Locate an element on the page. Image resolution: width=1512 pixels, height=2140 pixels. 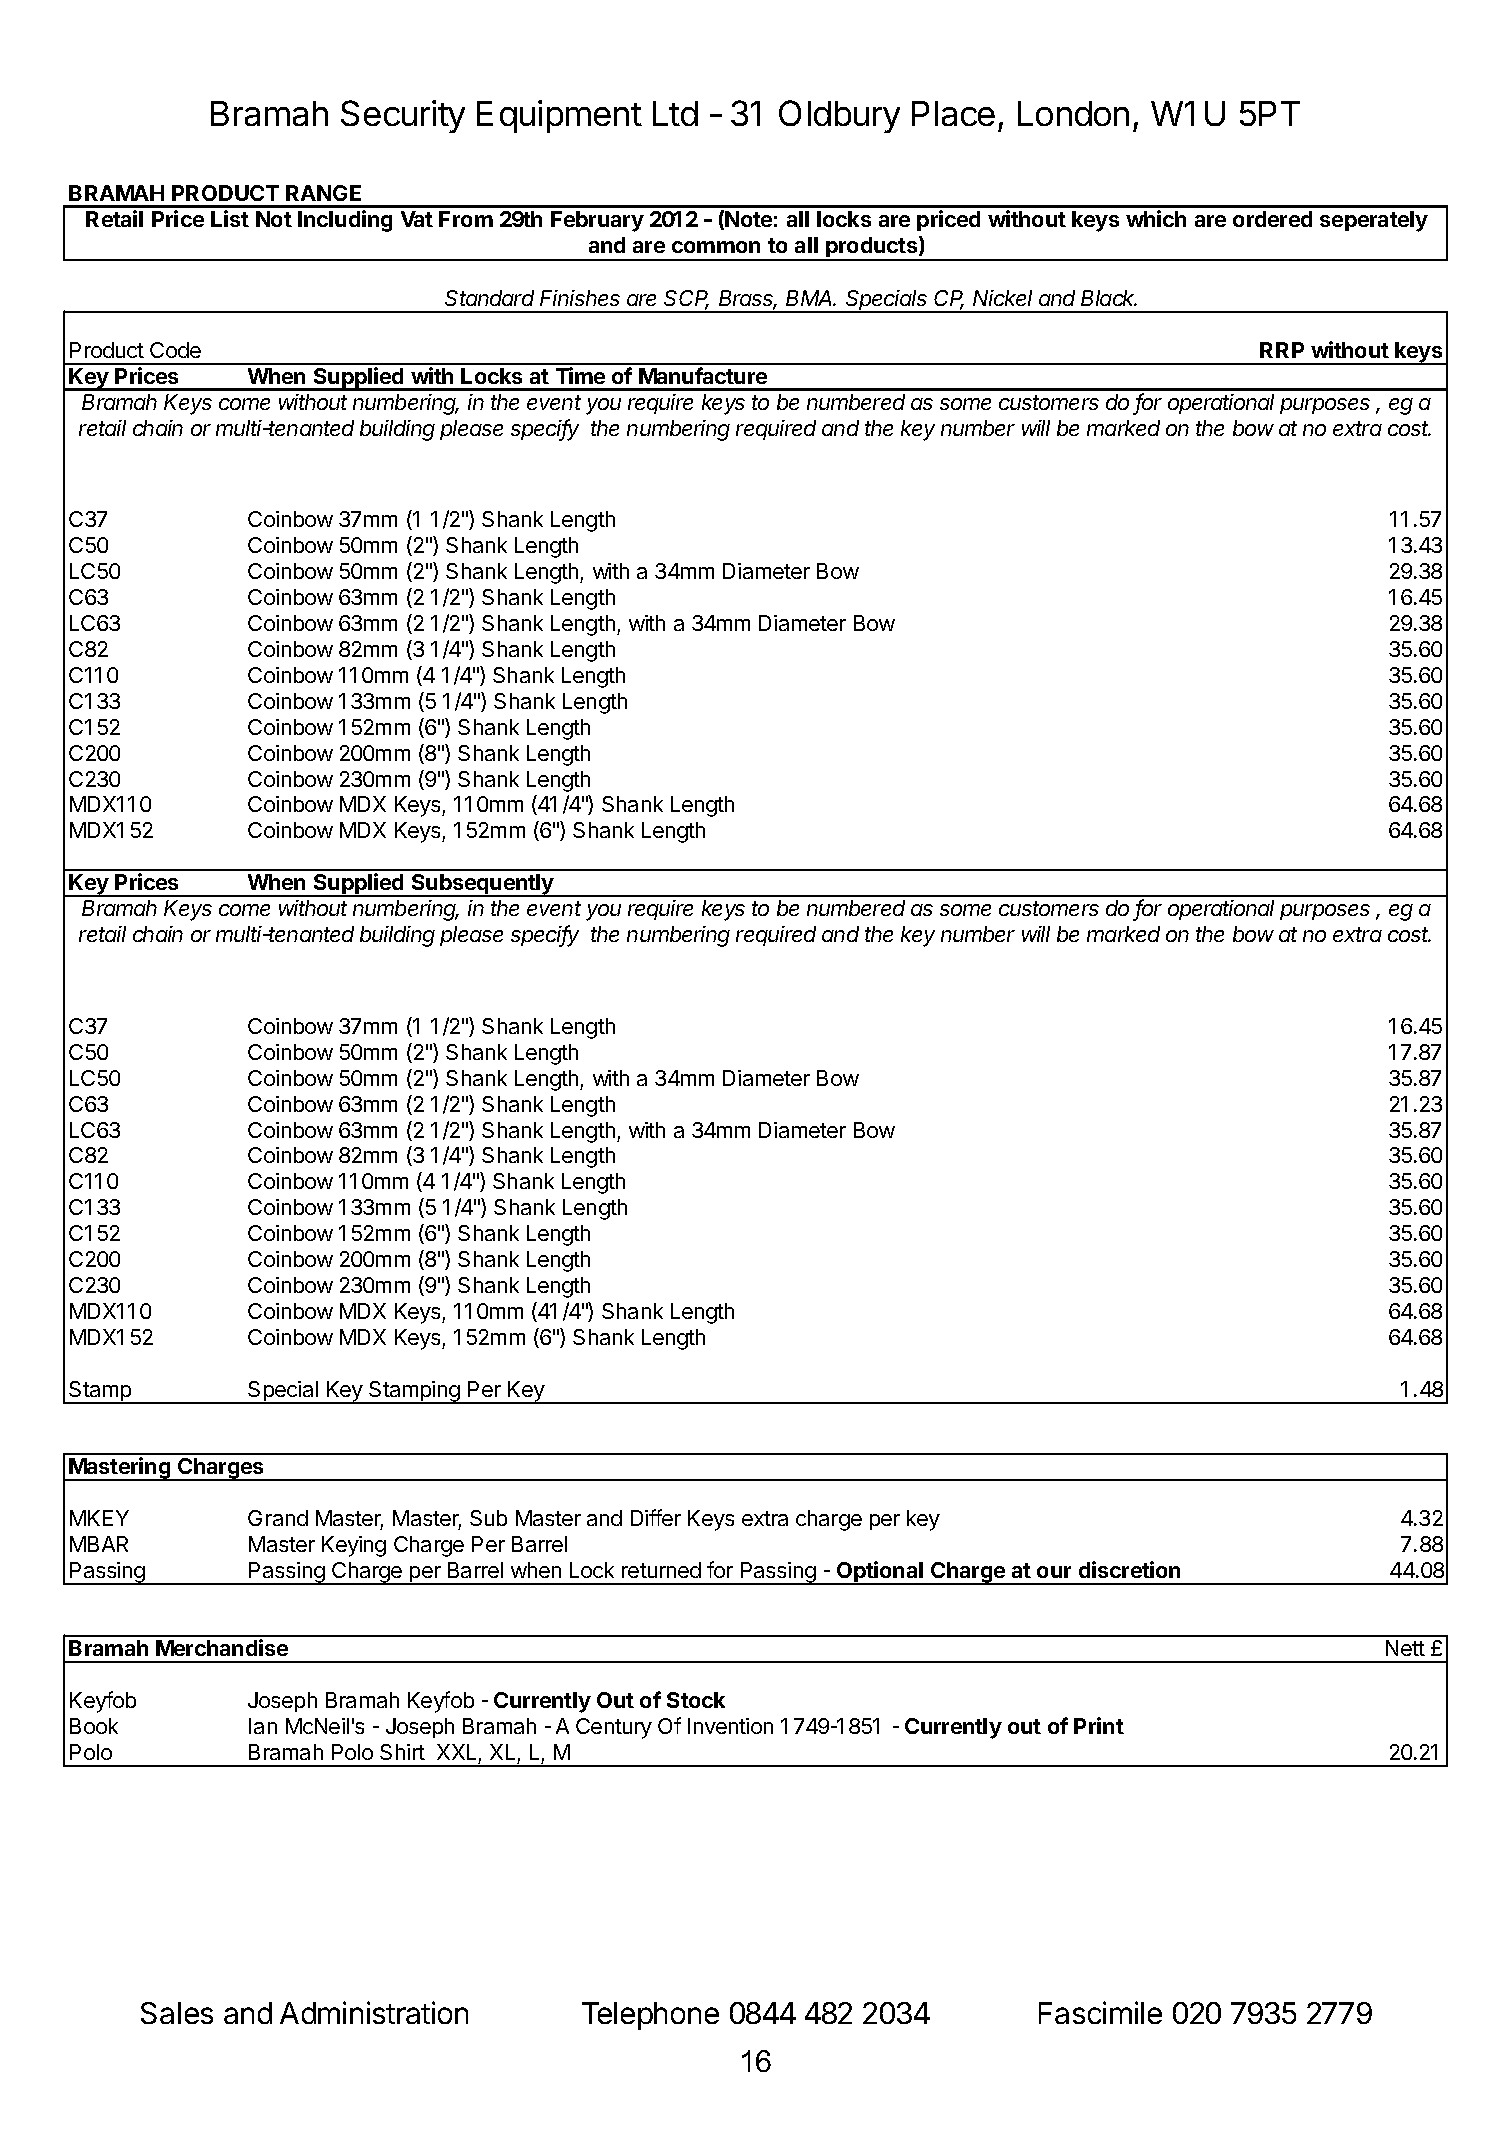
Differ is located at coordinates (656, 1517).
